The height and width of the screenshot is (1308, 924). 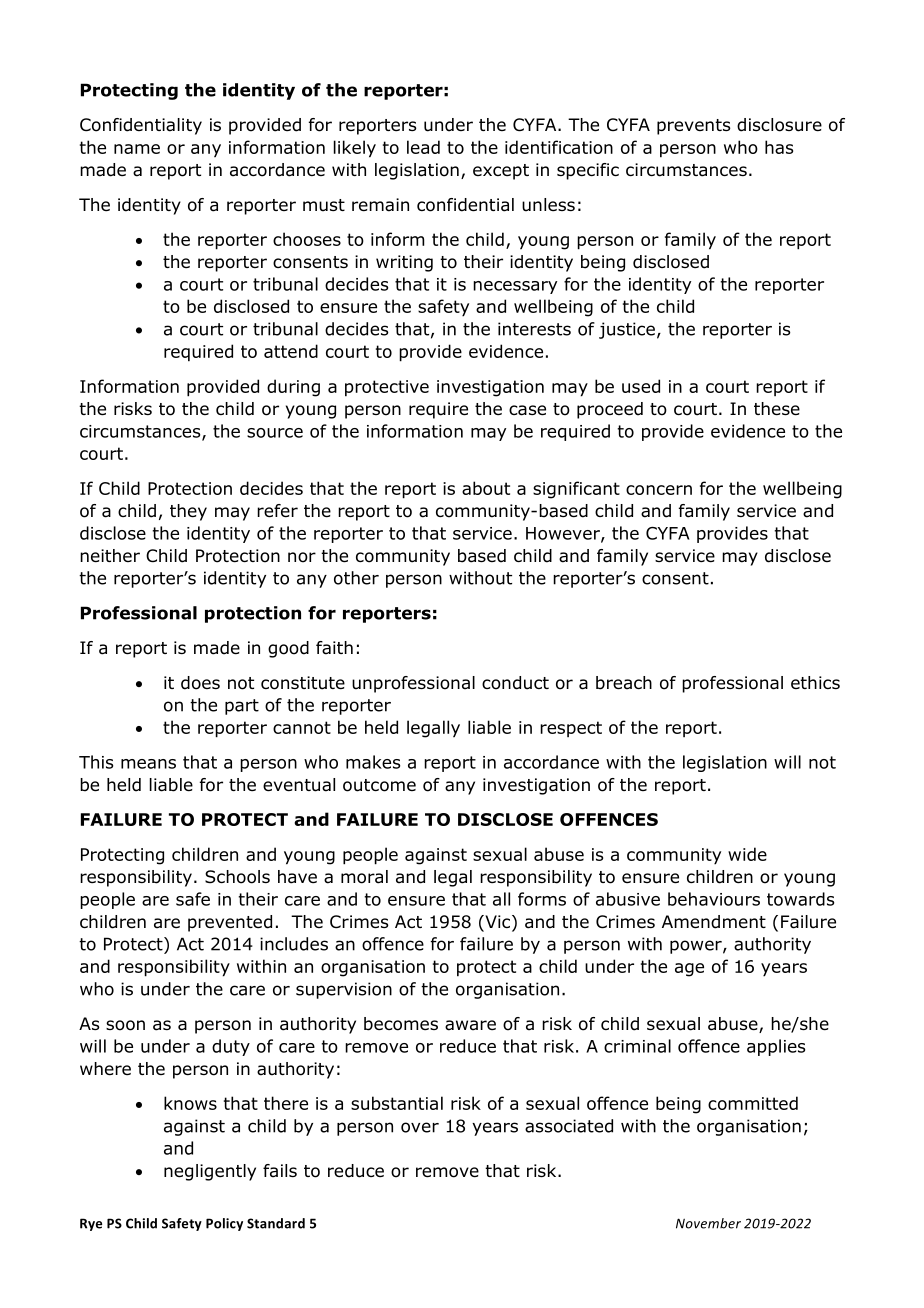 I want to click on ethics, so click(x=815, y=682).
